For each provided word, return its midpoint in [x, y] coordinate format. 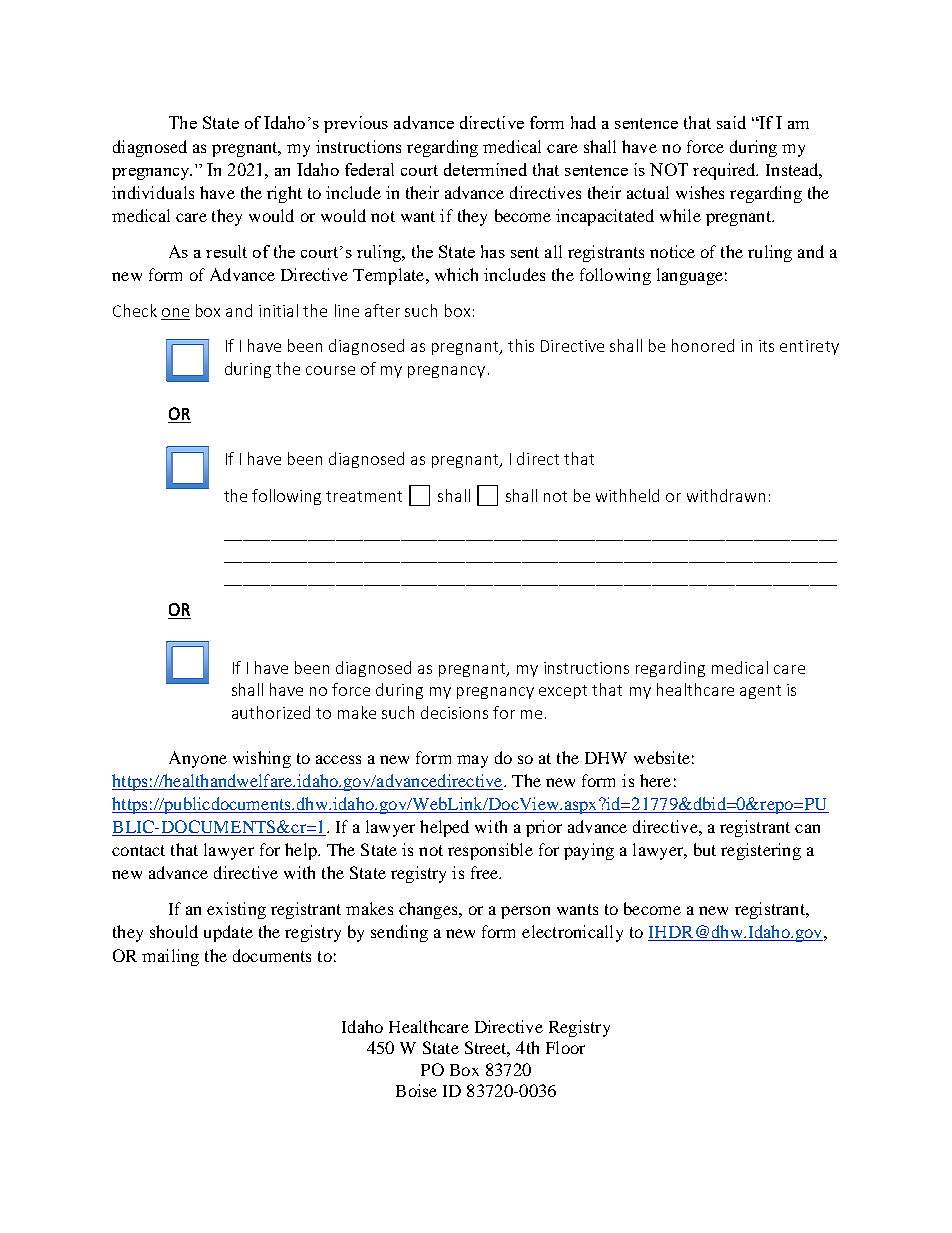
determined [485, 169]
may [472, 761]
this [521, 345]
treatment [364, 496]
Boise [416, 1090]
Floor [565, 1047]
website [662, 757]
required [725, 171]
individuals [153, 192]
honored [703, 345]
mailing [170, 957]
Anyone [198, 759]
